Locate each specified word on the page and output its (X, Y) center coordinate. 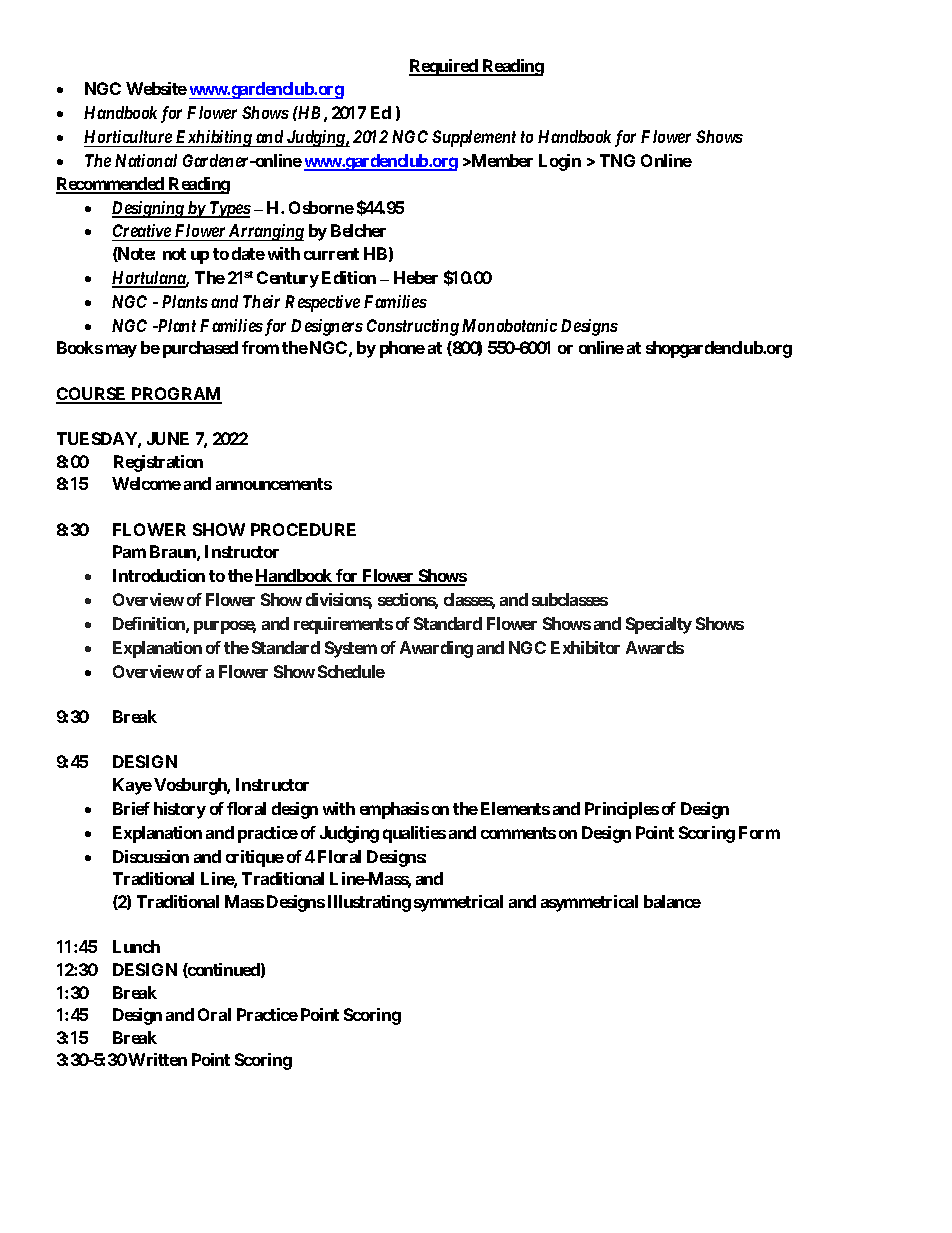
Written (157, 1059)
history (180, 810)
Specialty (659, 625)
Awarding (436, 649)
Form (759, 832)
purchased (200, 349)
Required (444, 67)
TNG (617, 160)
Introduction (159, 575)
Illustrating (369, 903)
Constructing (413, 327)
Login (560, 162)
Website (156, 88)
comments (518, 833)
